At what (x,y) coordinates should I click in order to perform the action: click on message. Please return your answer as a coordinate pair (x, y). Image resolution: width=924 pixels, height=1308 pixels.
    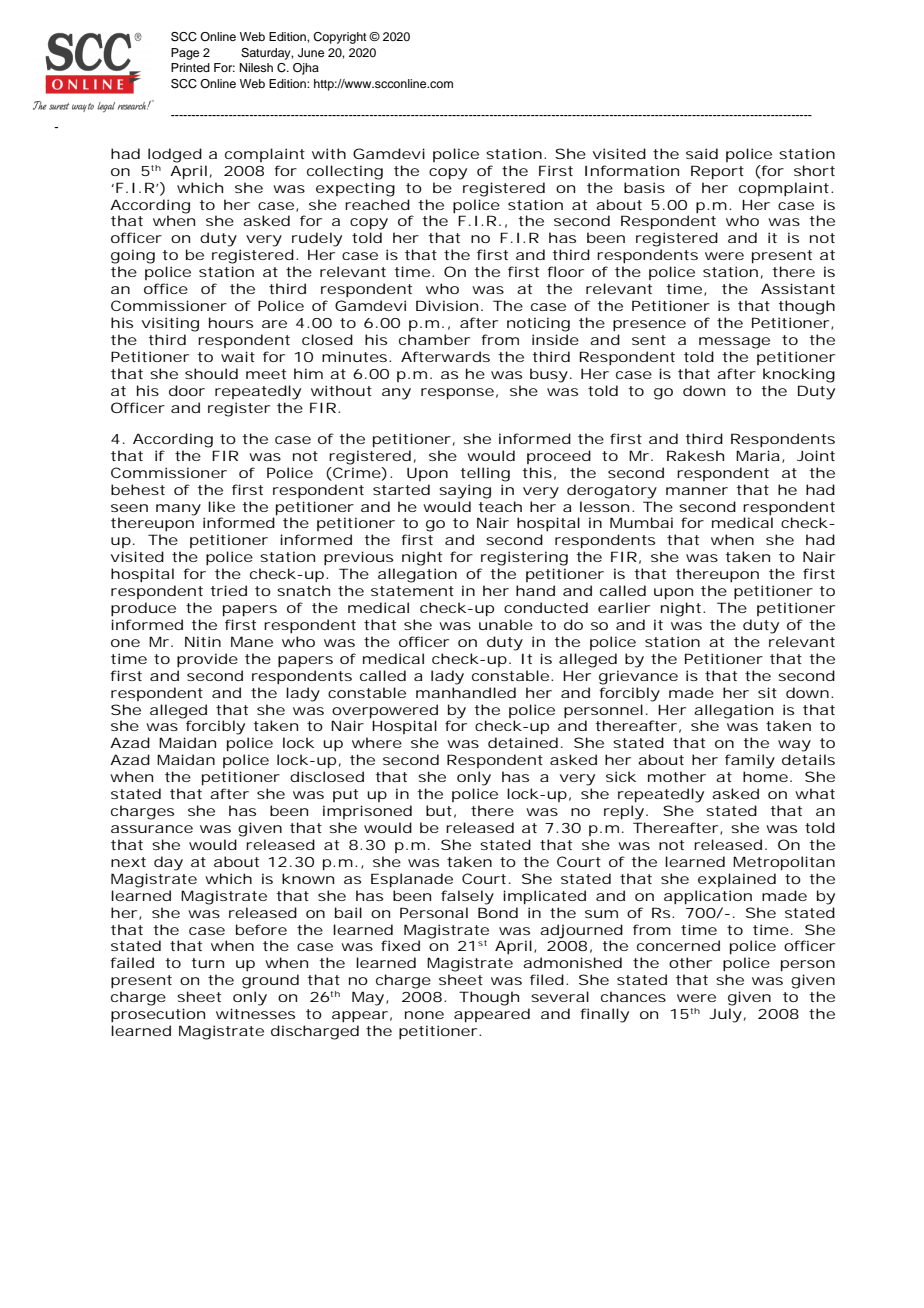
    Looking at the image, I should click on (734, 343).
